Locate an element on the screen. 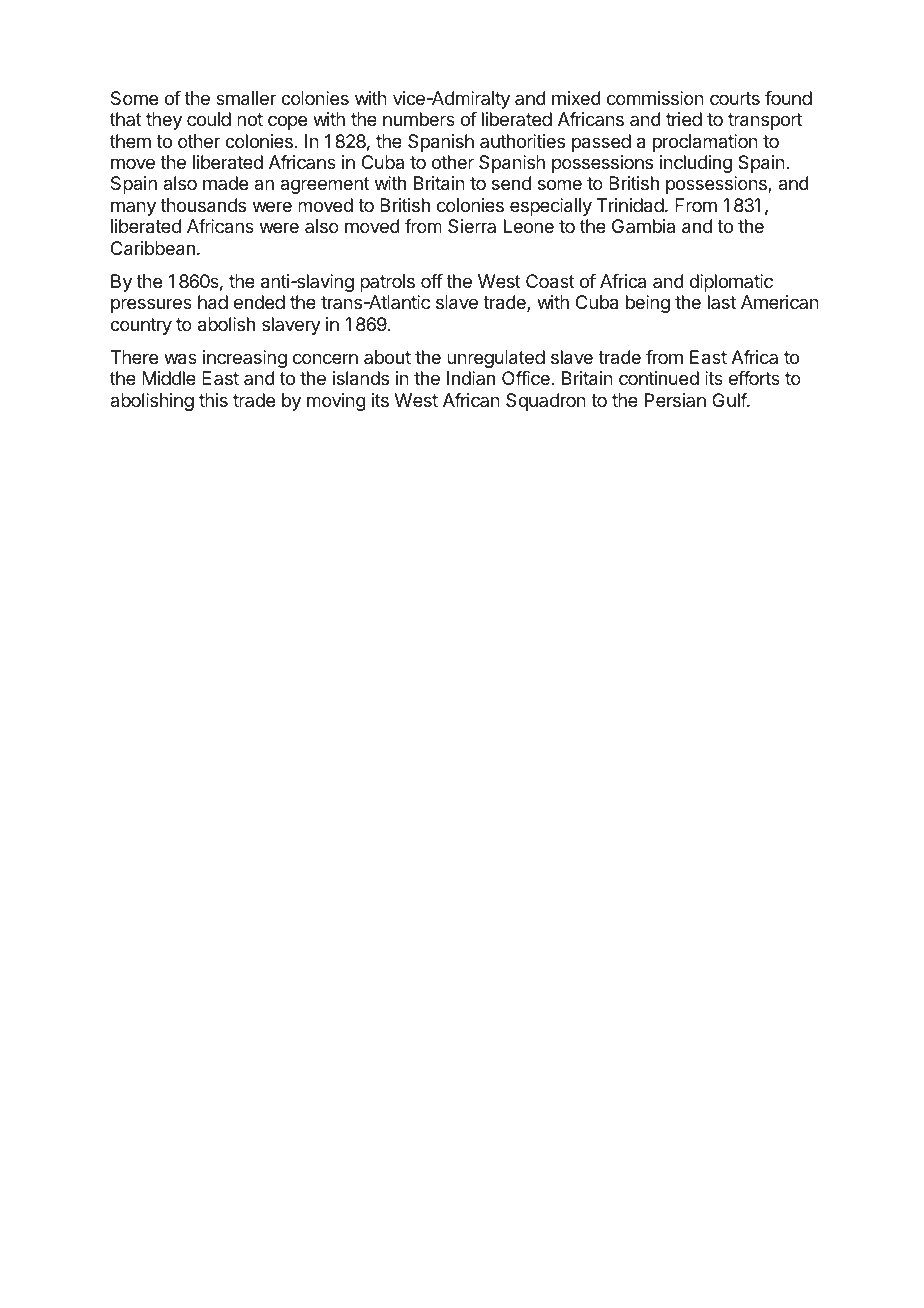 The height and width of the screenshot is (1308, 924). this is located at coordinates (213, 400).
